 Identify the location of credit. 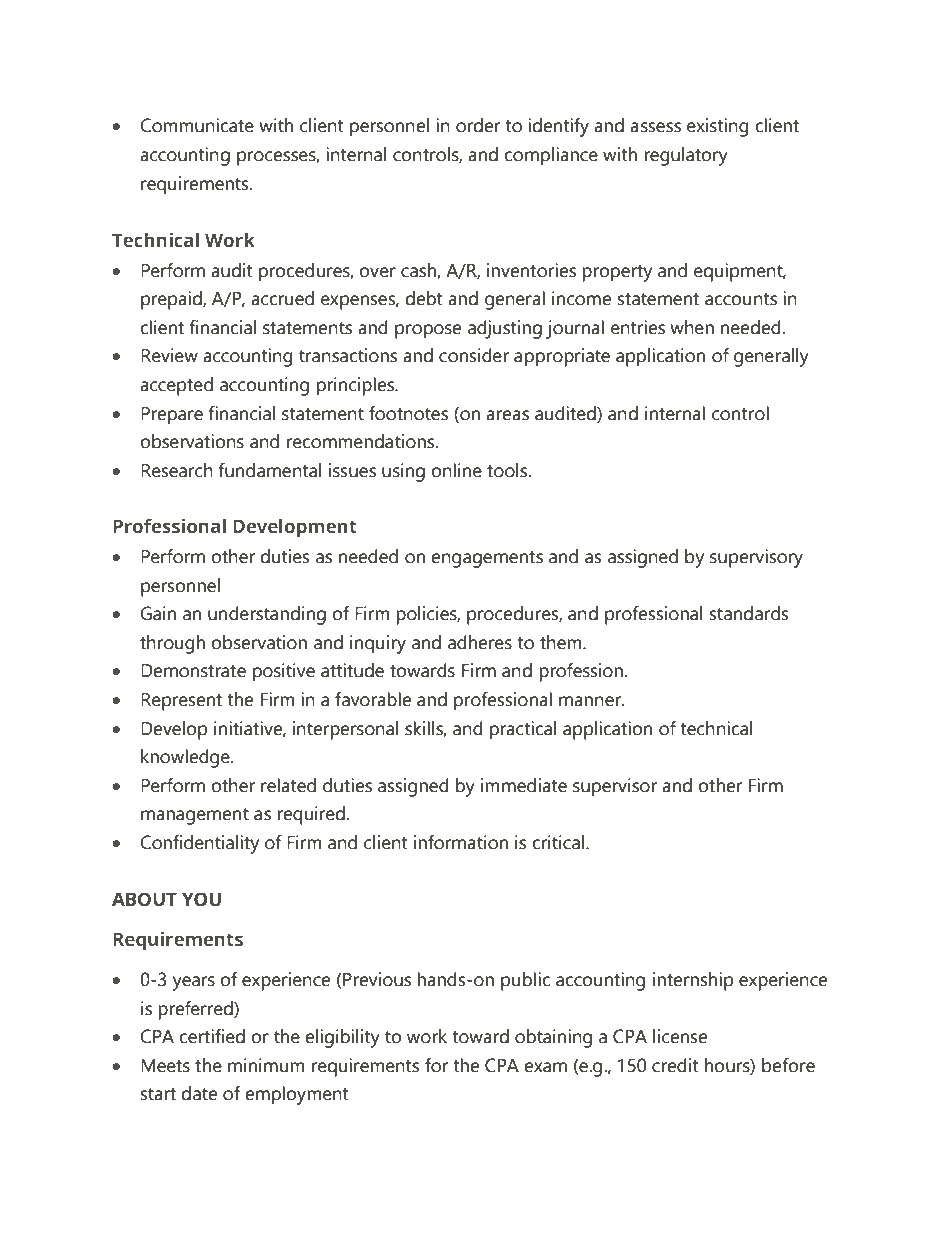
(675, 1065).
